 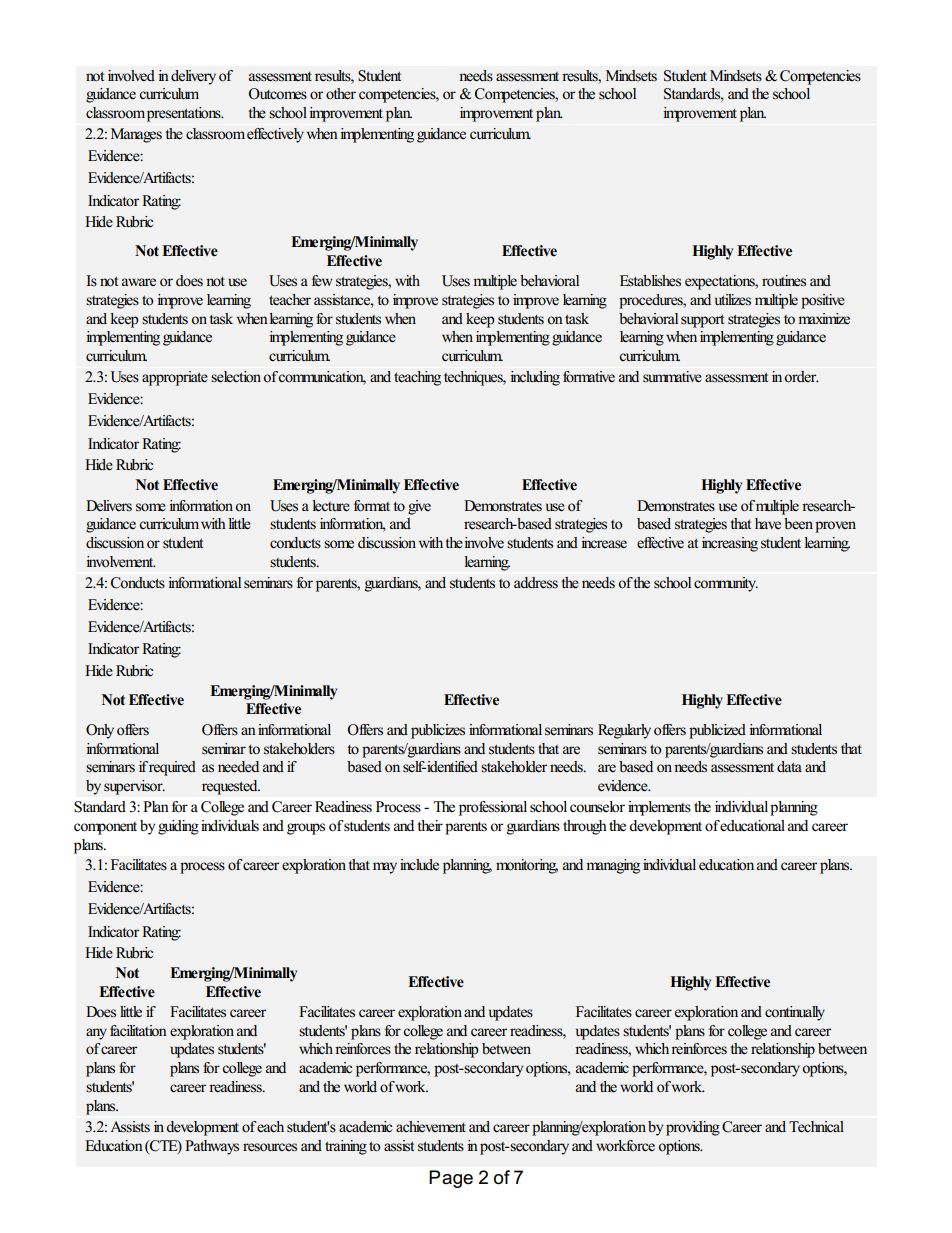 What do you see at coordinates (730, 544) in the document?
I see `increasing` at bounding box center [730, 544].
